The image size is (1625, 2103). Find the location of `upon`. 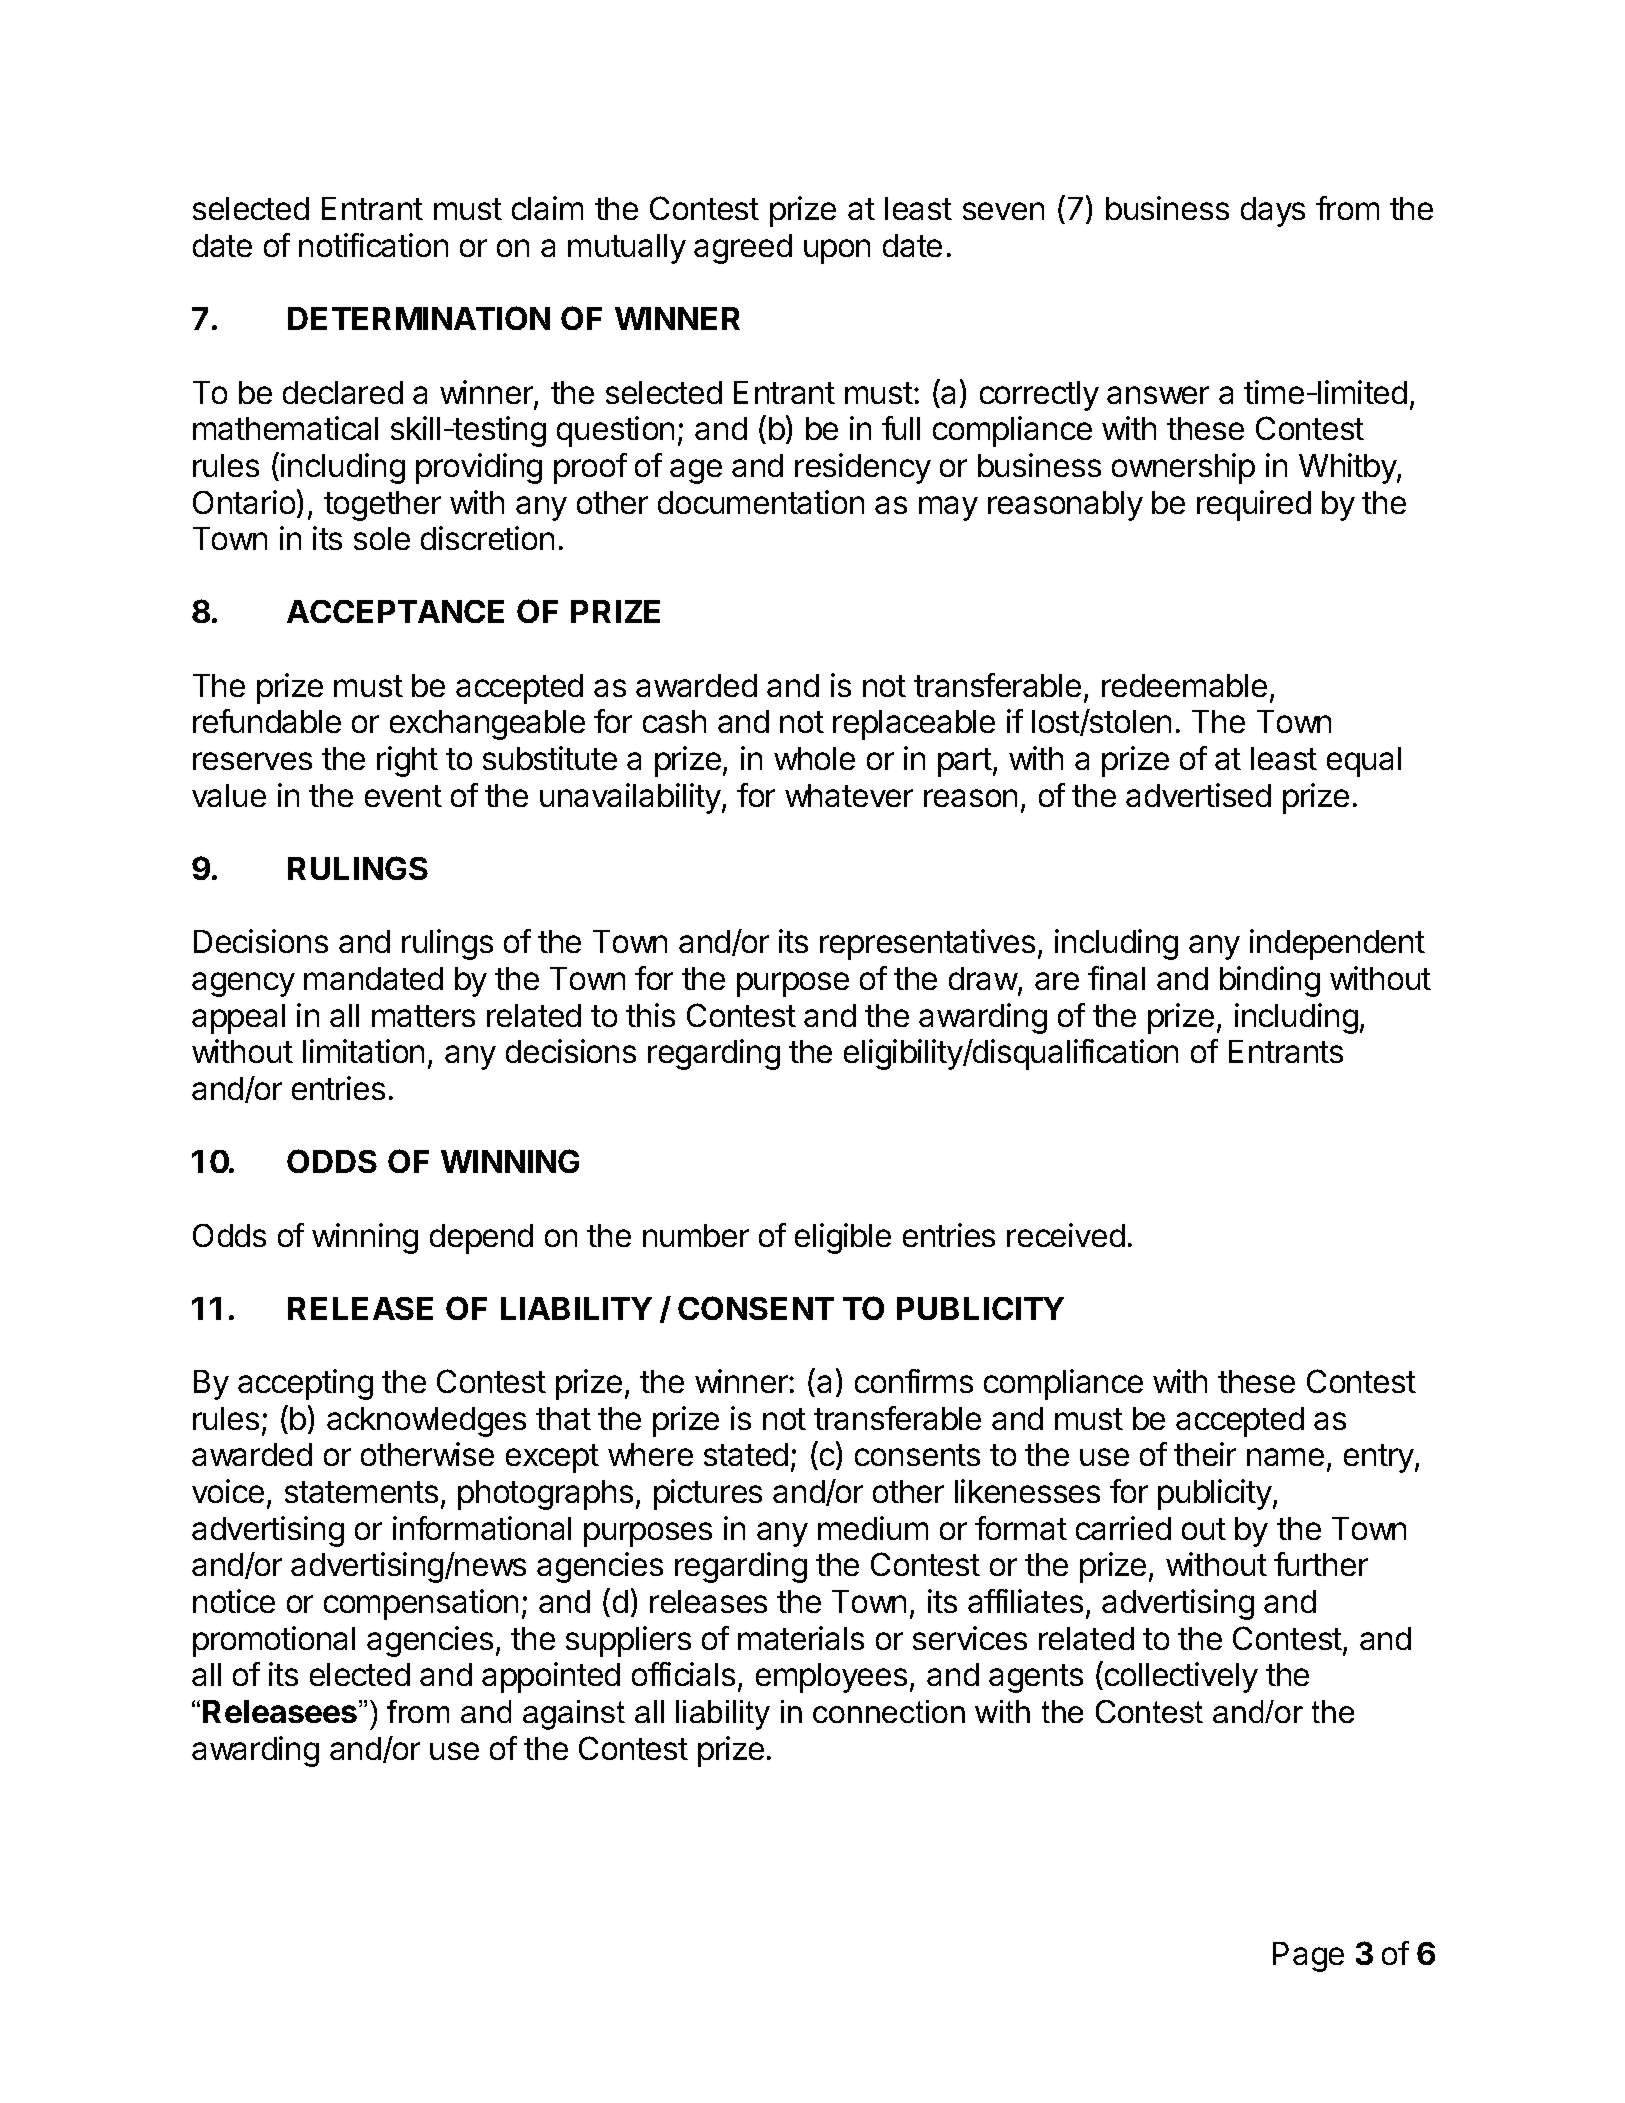

upon is located at coordinates (837, 251).
